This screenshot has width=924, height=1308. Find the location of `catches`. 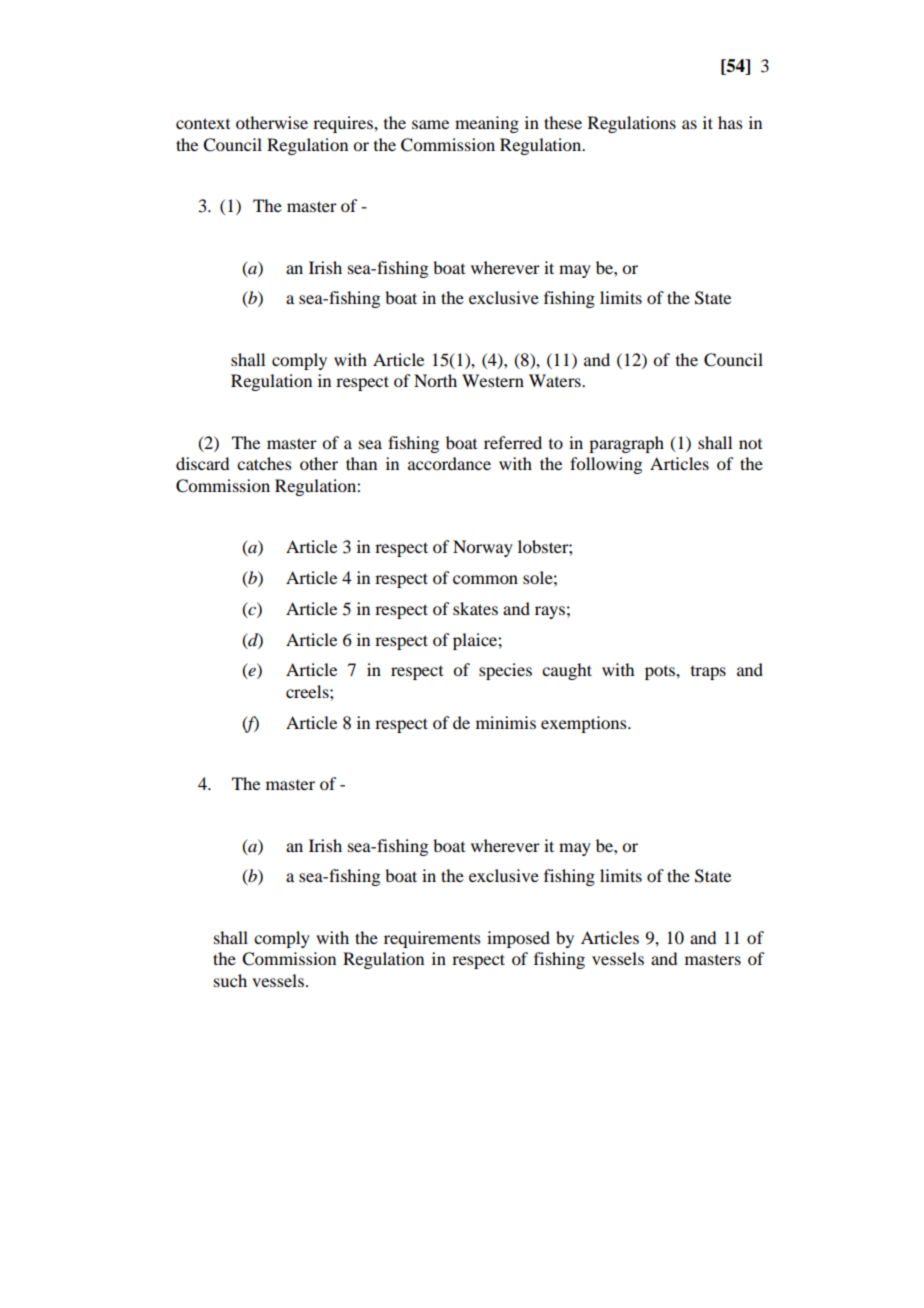

catches is located at coordinates (264, 463).
